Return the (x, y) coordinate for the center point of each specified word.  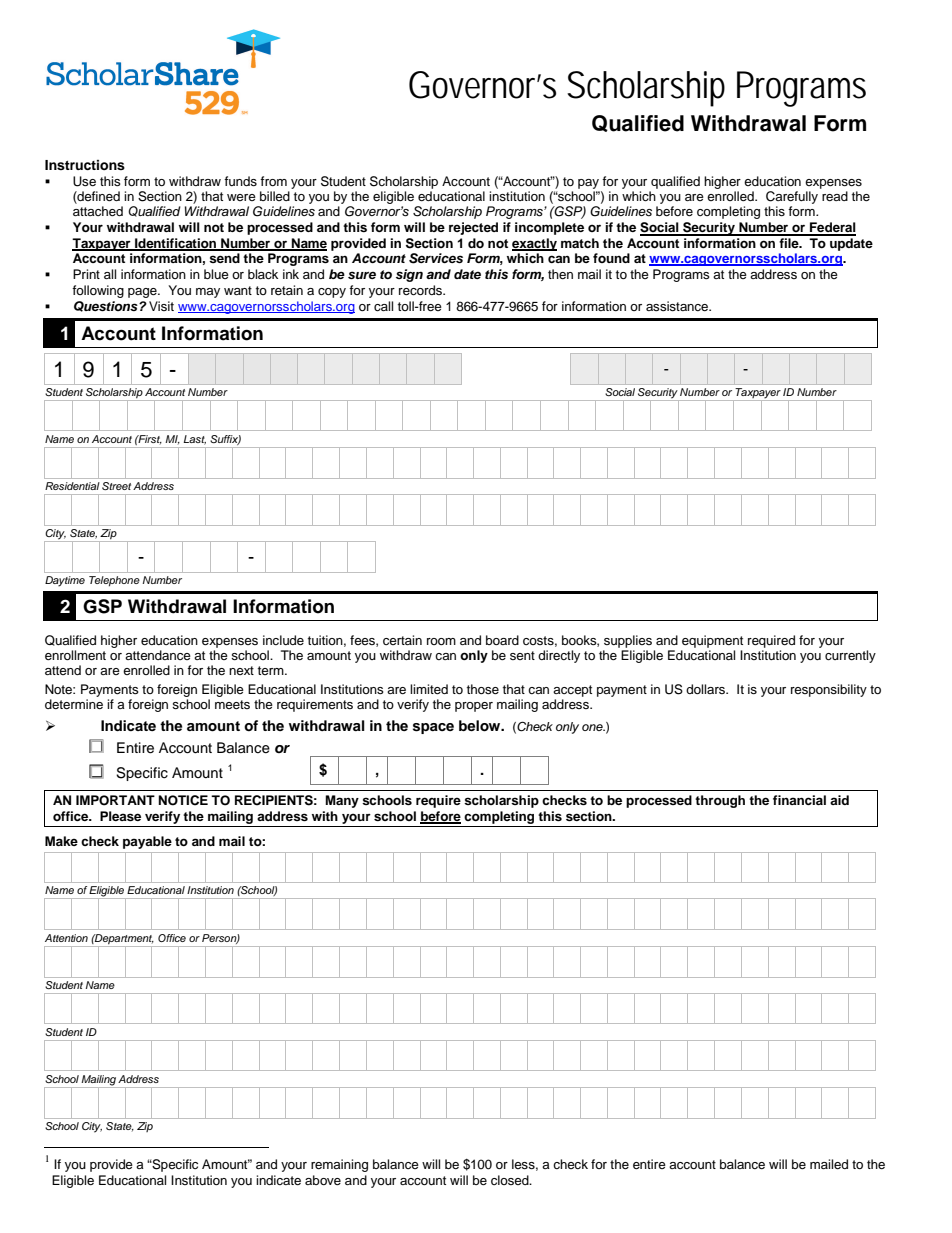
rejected (473, 228)
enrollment (75, 655)
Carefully (792, 197)
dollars (706, 689)
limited (429, 689)
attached (98, 211)
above (323, 1180)
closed (511, 1180)
